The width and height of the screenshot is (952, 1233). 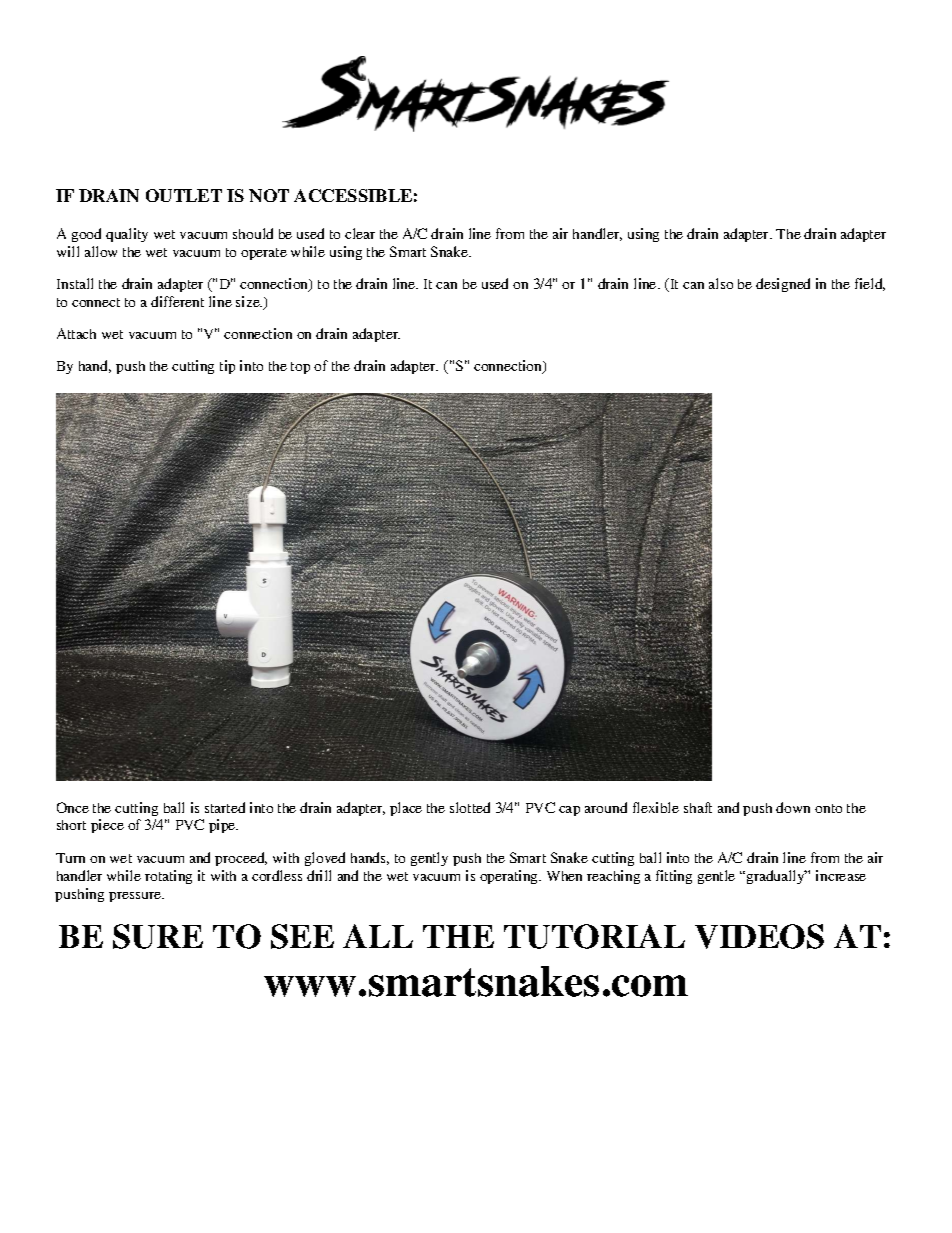 I want to click on also, so click(x=721, y=283).
